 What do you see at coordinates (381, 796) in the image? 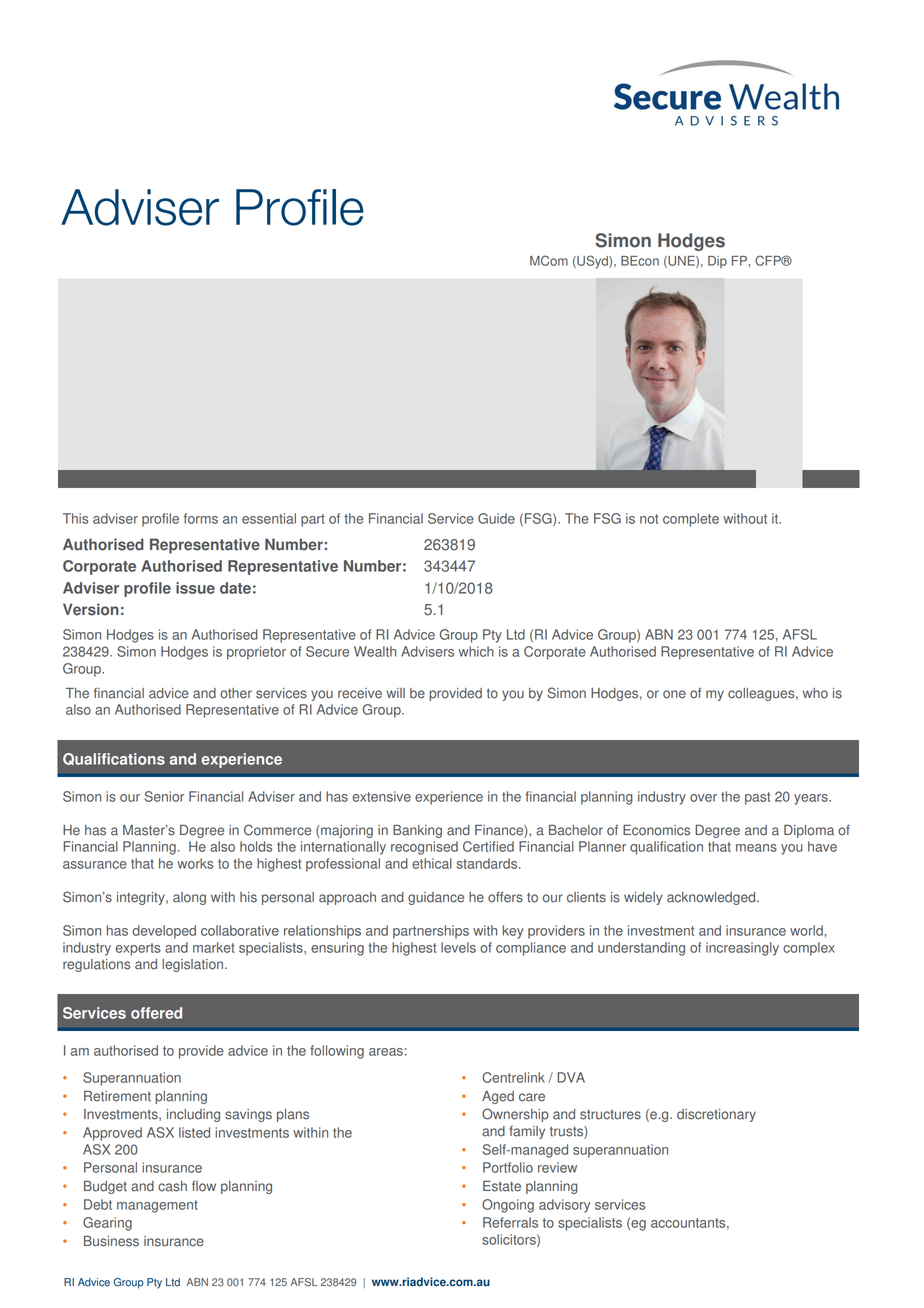
I see `extensive` at bounding box center [381, 796].
